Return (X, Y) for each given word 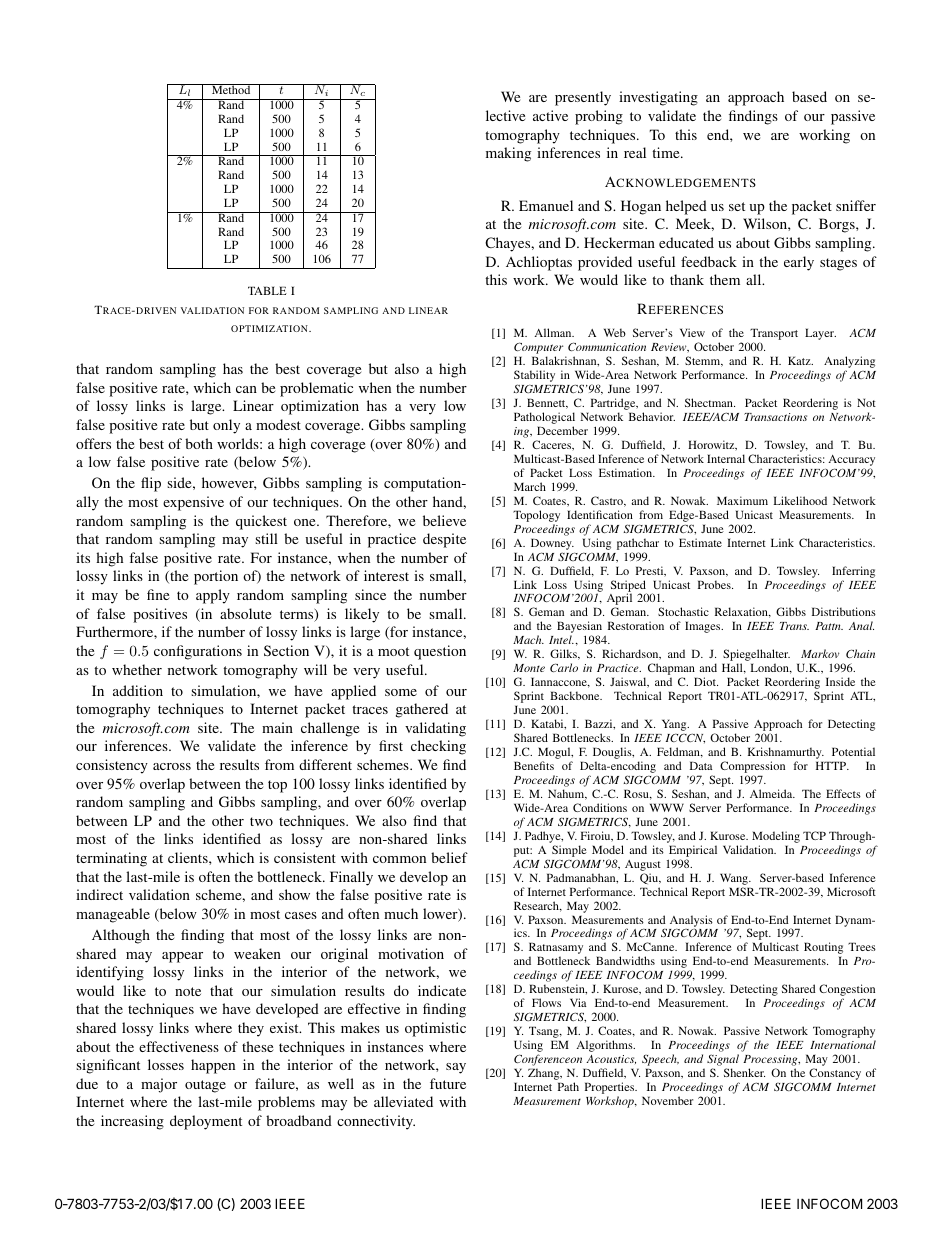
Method (231, 89)
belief (449, 857)
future (448, 1083)
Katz (800, 360)
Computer (540, 349)
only (226, 426)
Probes (715, 584)
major (159, 1085)
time (667, 152)
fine (158, 594)
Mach (528, 639)
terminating (111, 859)
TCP (814, 835)
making (508, 154)
